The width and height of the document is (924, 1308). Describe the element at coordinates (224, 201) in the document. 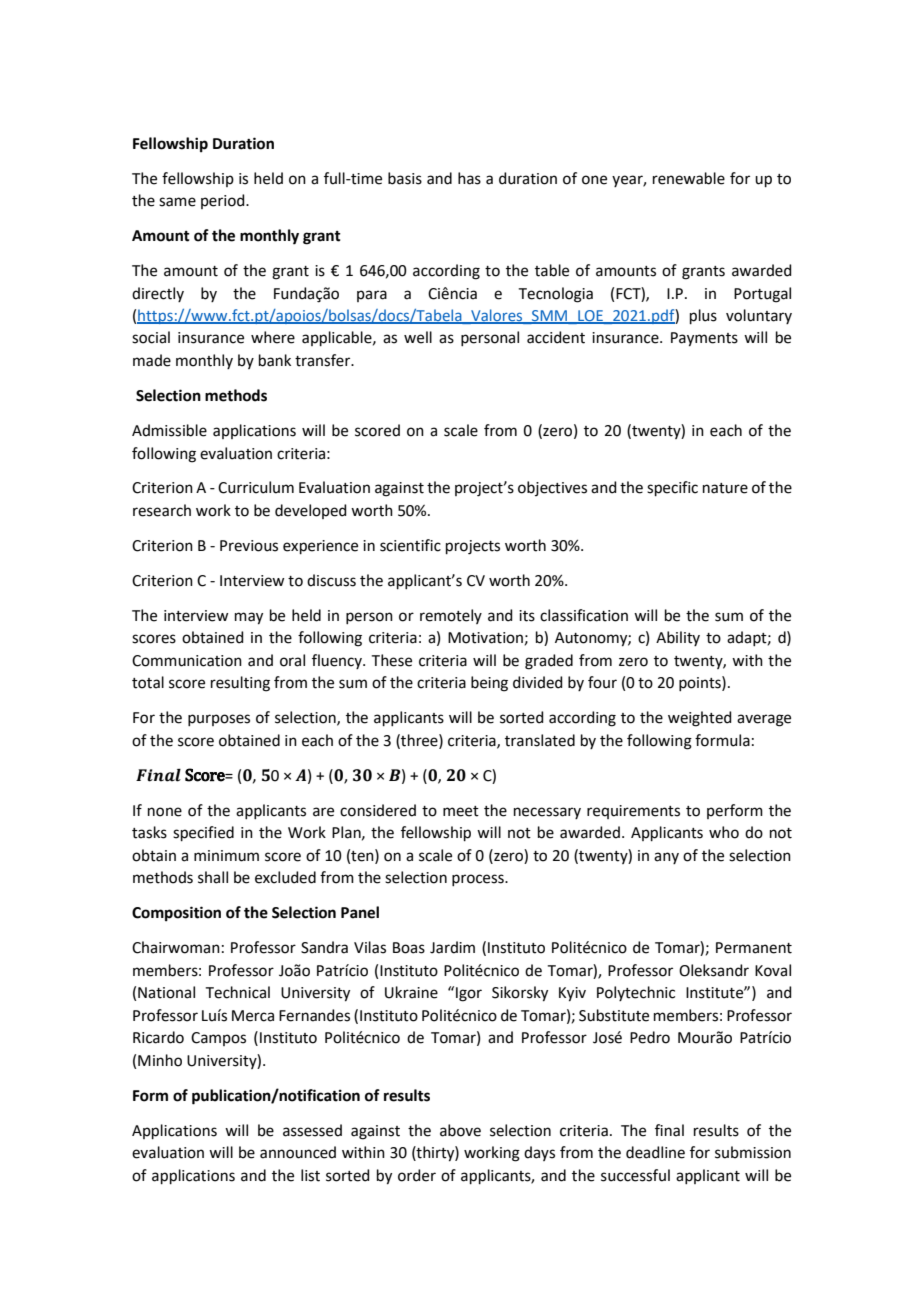

I see `period` at that location.
